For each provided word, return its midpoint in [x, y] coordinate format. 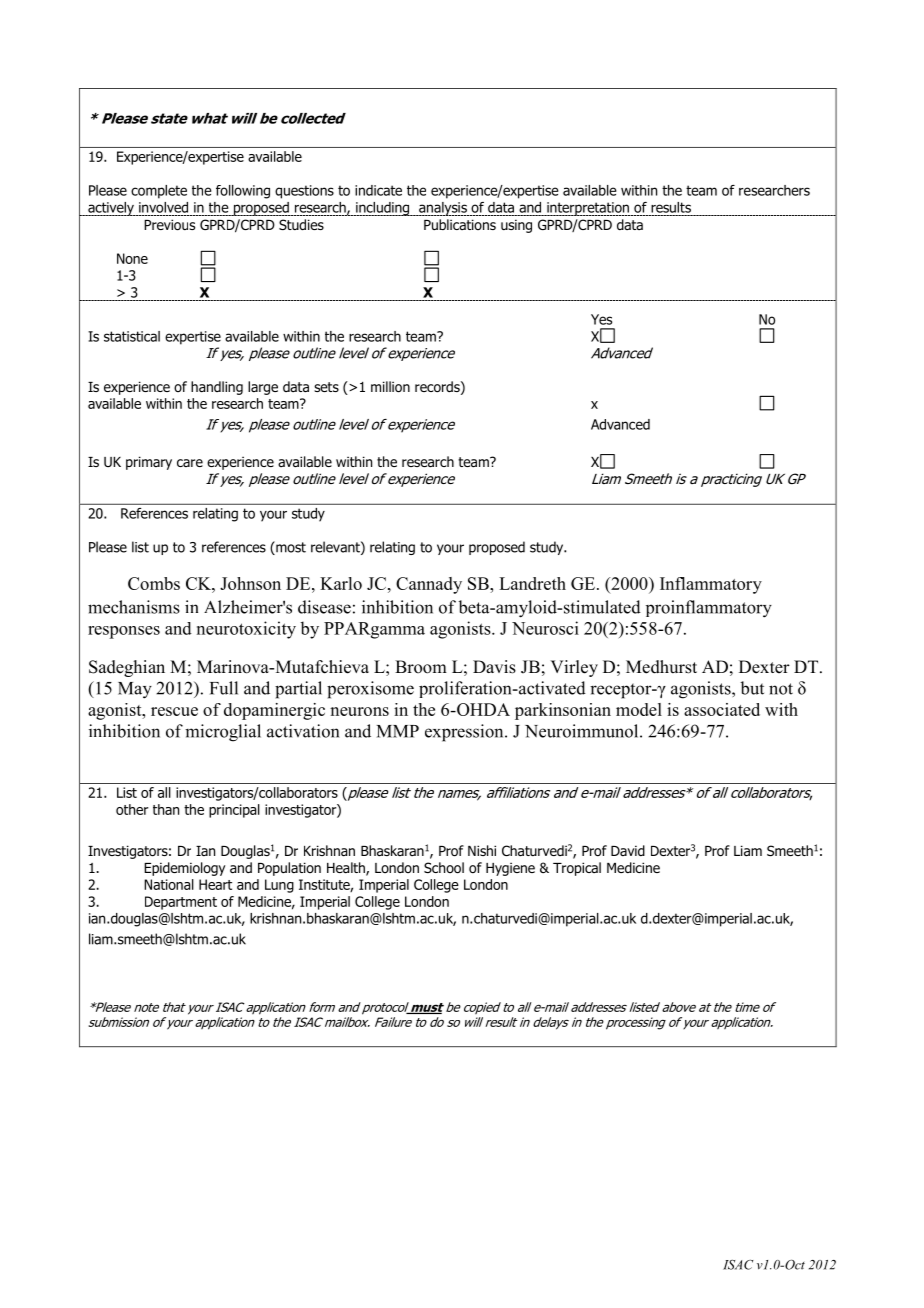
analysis [443, 209]
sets [326, 387]
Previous [169, 225]
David [628, 850]
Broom [421, 667]
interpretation [588, 209]
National [169, 884]
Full [224, 688]
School [444, 868]
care [190, 463]
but [752, 688]
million [390, 387]
